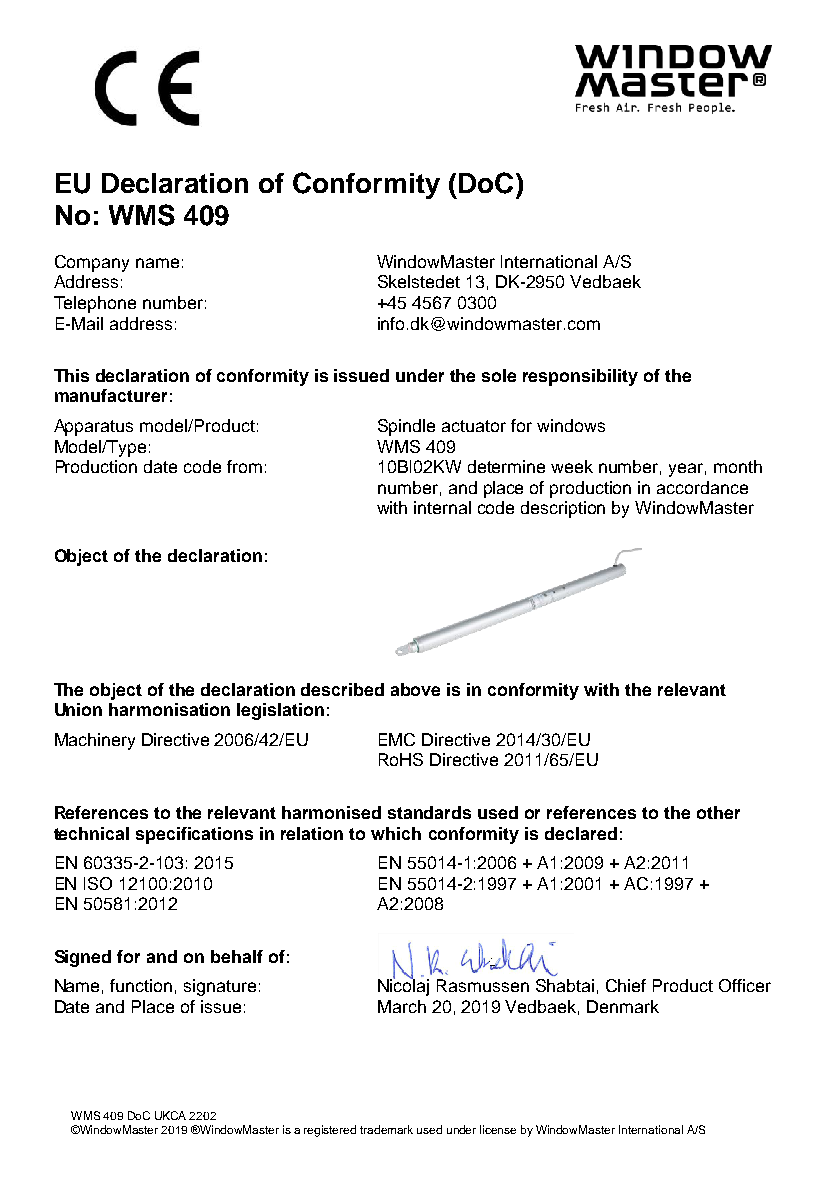 The width and height of the screenshot is (832, 1181). What do you see at coordinates (78, 709) in the screenshot?
I see `Union` at bounding box center [78, 709].
